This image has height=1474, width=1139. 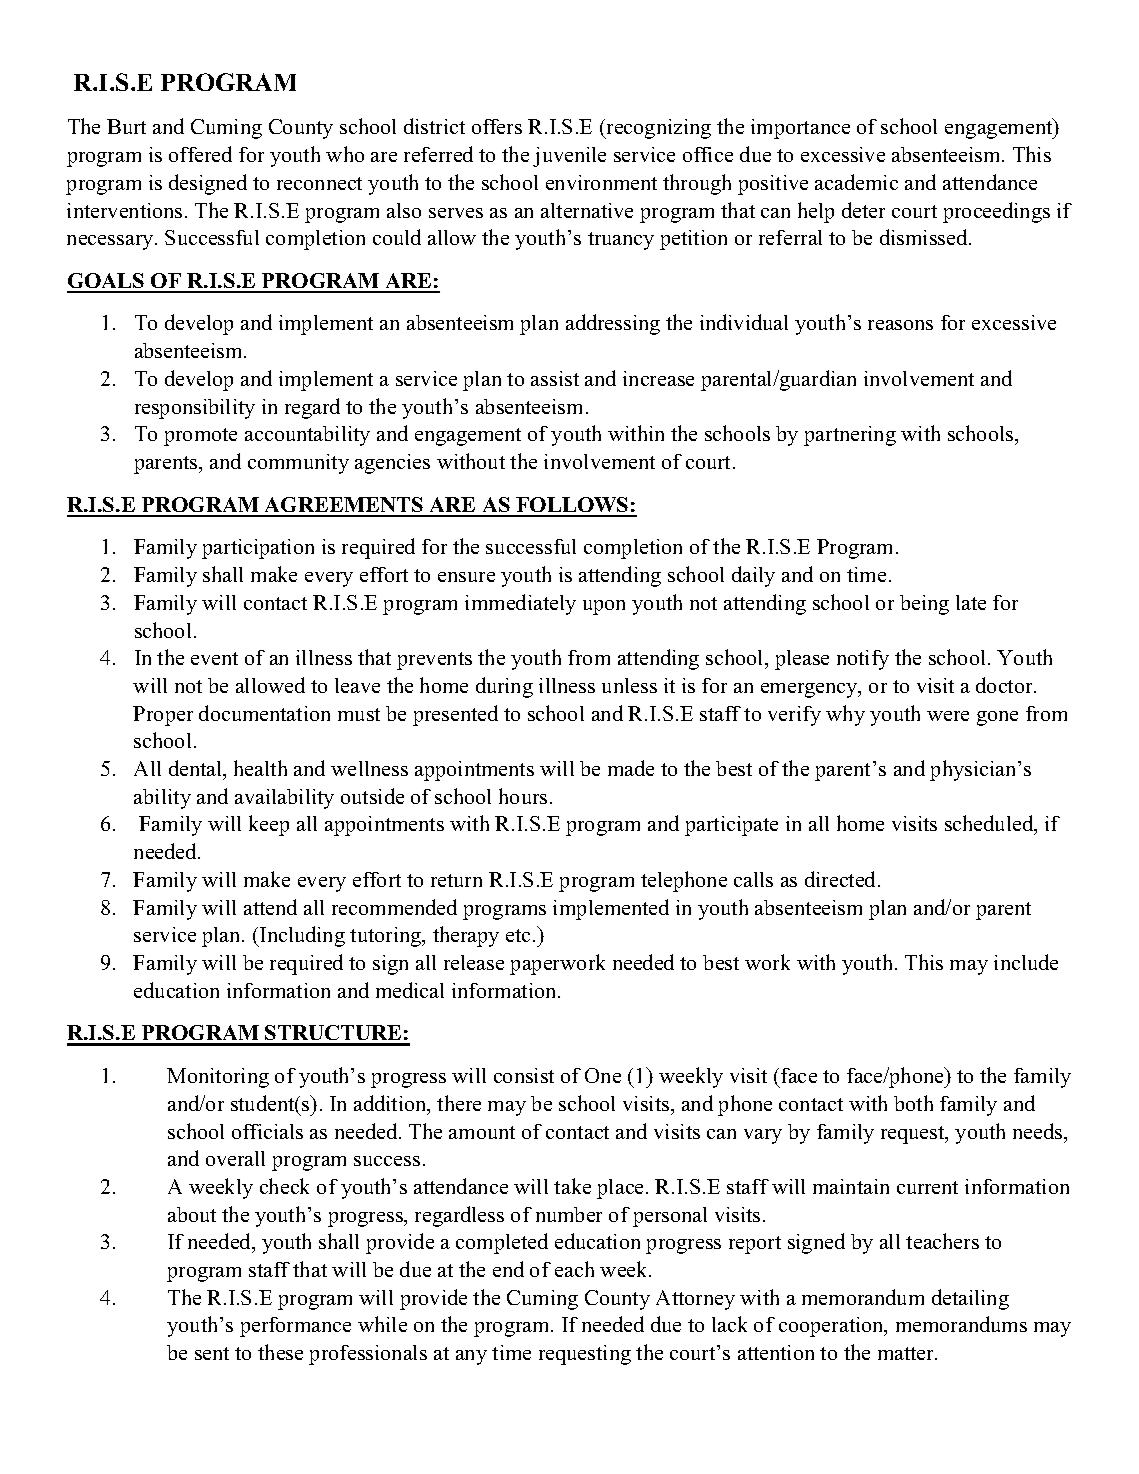 I want to click on were, so click(x=948, y=716).
